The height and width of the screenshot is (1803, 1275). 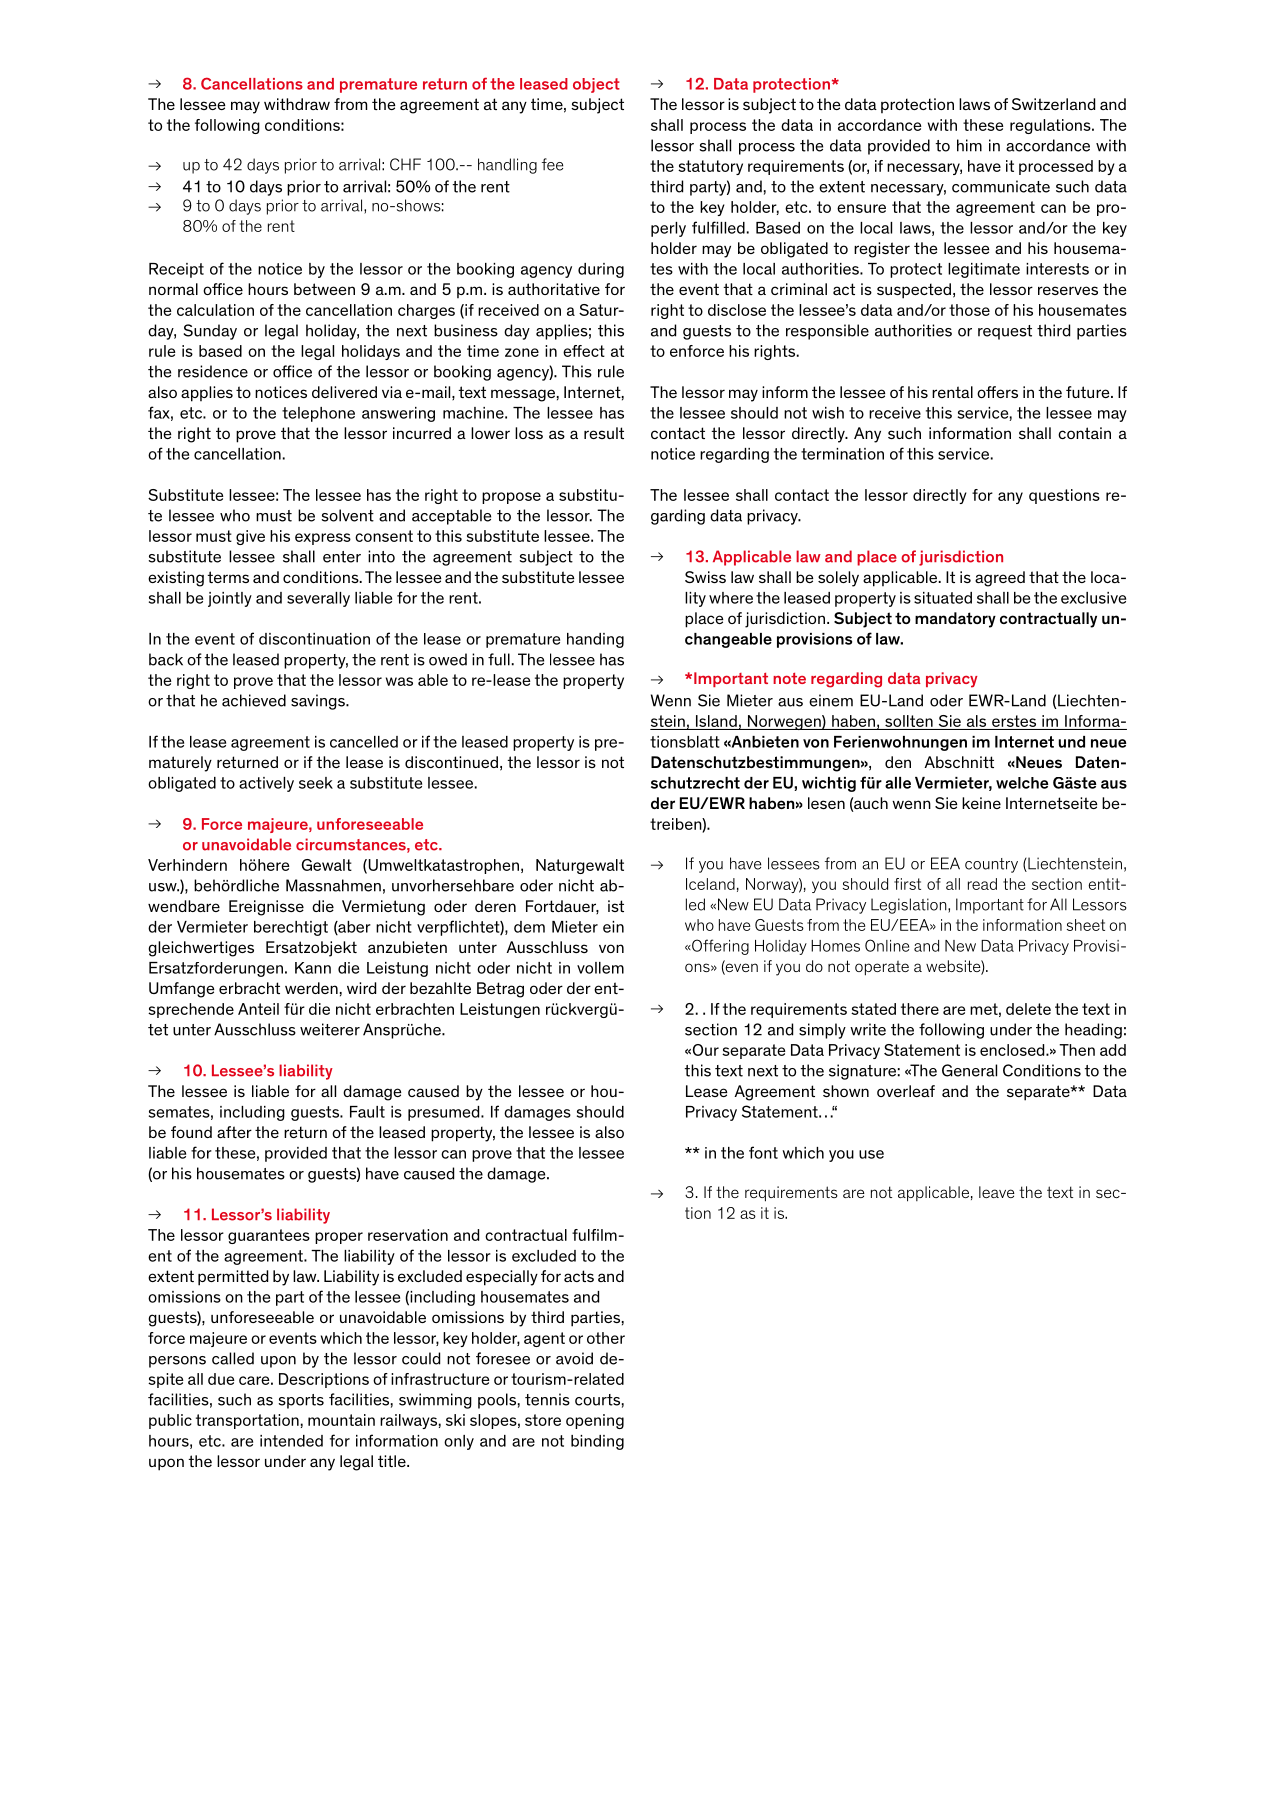 I want to click on him, so click(x=969, y=145).
